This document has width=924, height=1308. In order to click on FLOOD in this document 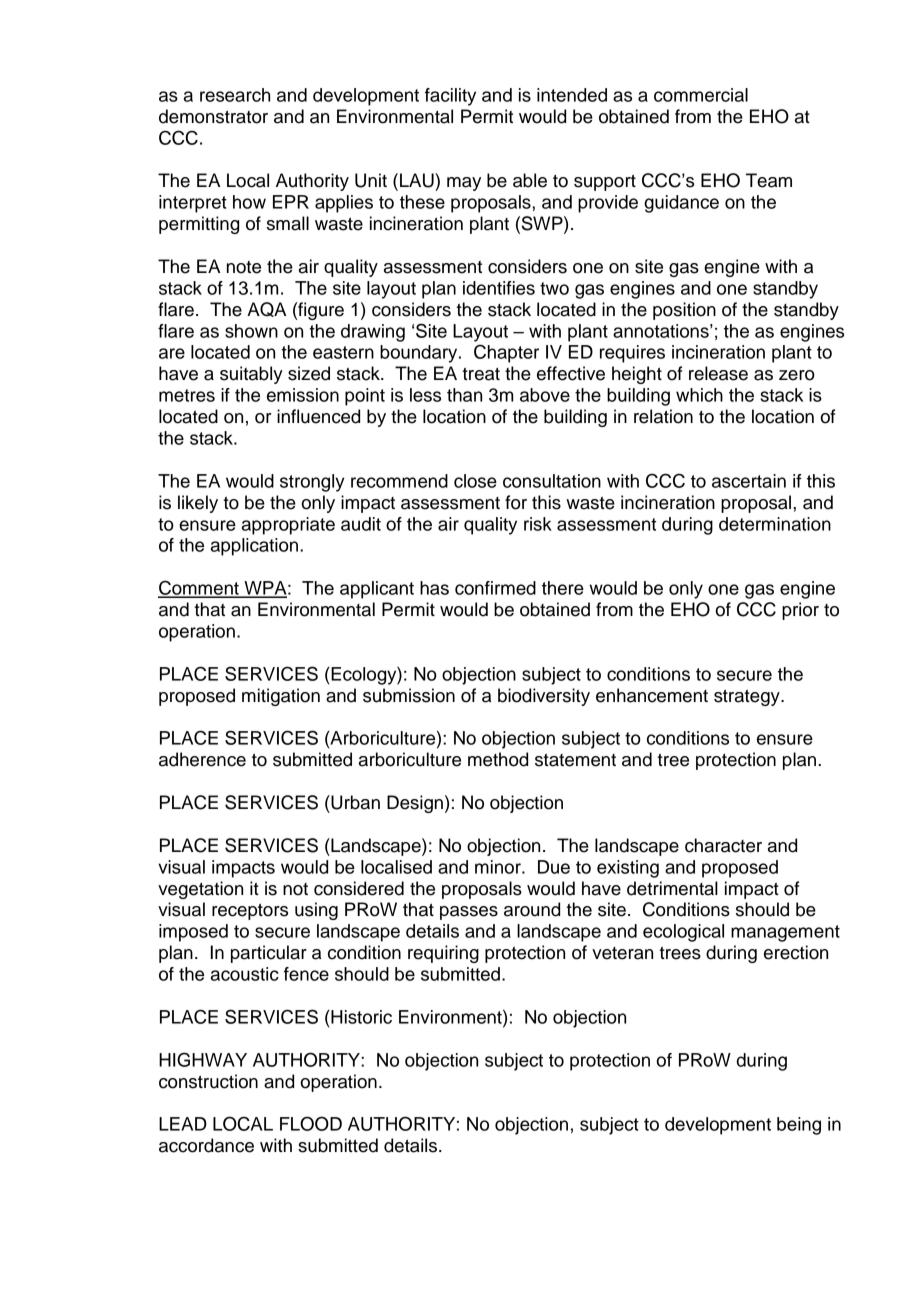, I will do `click(311, 1123)`.
